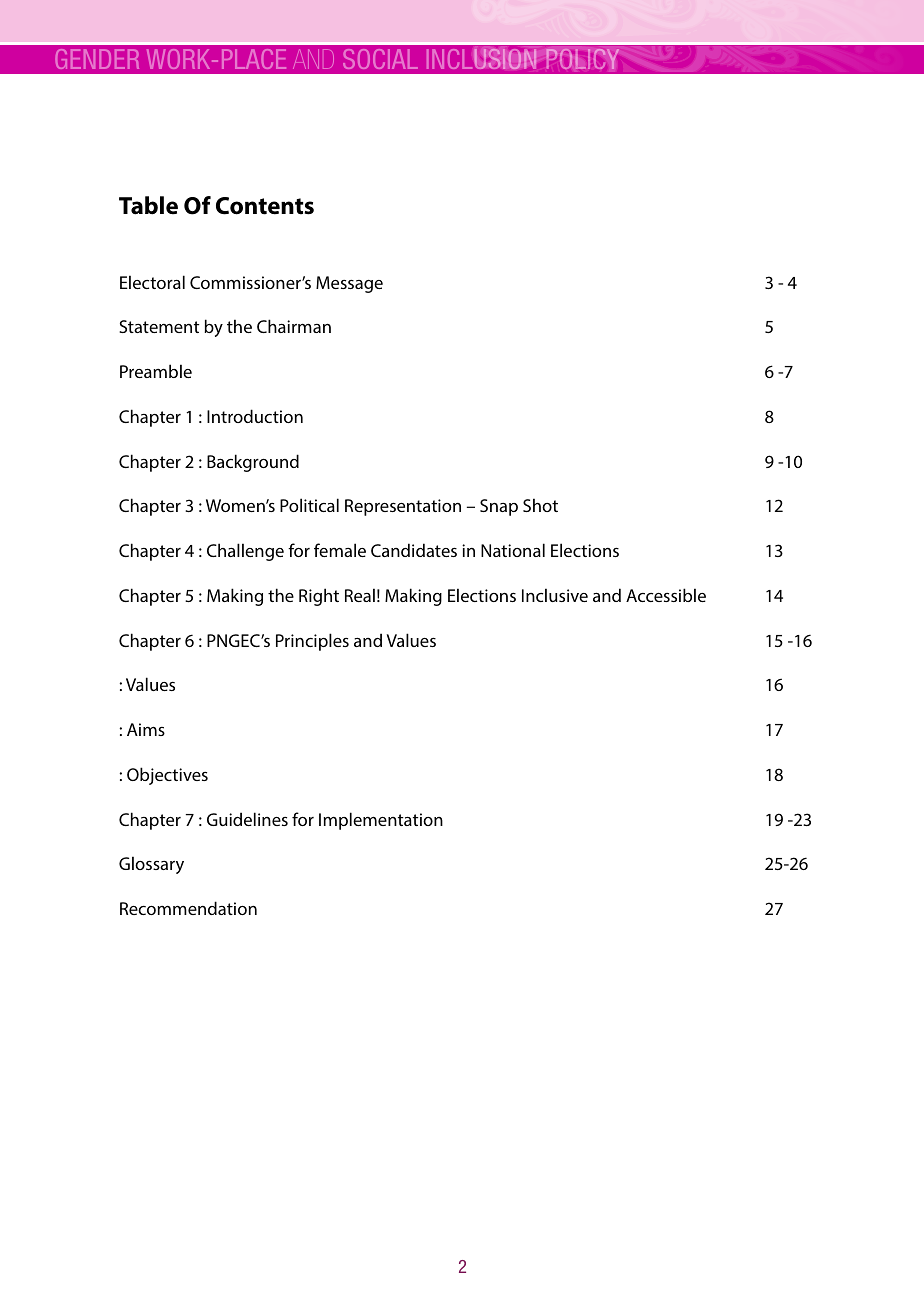 Image resolution: width=924 pixels, height=1308 pixels. I want to click on Snap, so click(499, 507).
